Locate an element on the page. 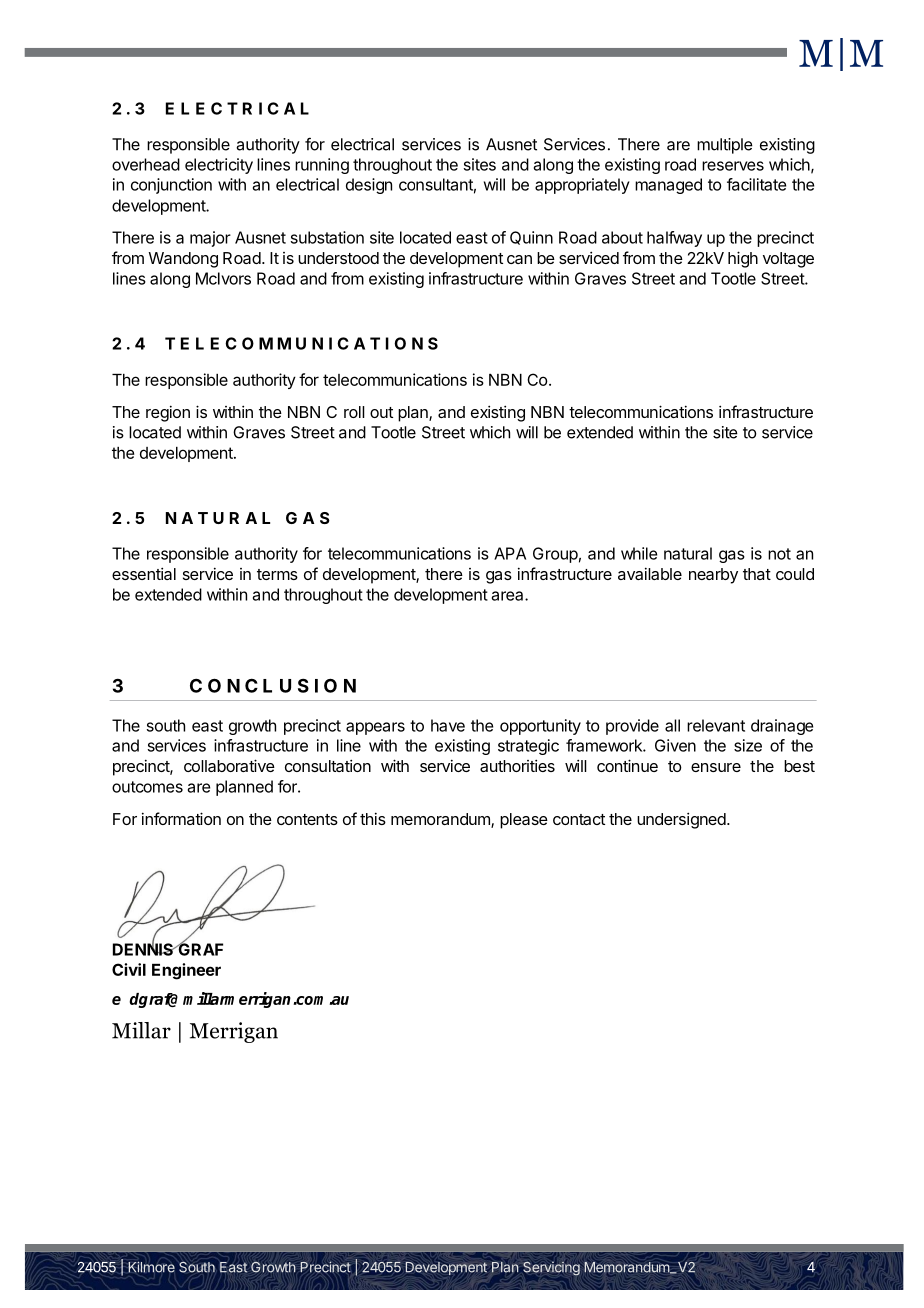 This page has height=1308, width=924. undersigned is located at coordinates (681, 820).
